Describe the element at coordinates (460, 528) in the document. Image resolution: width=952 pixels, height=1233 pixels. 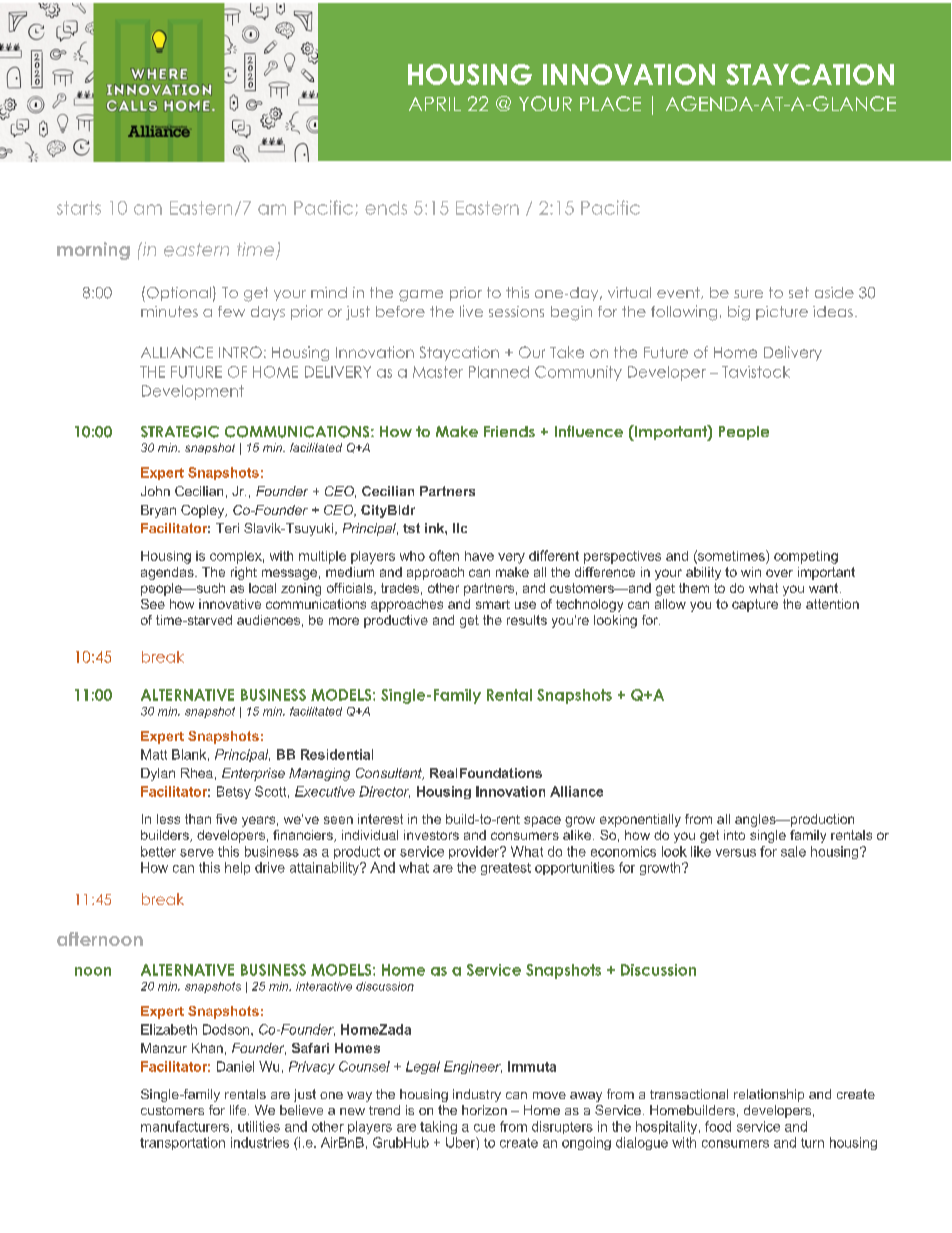
I see `llc` at that location.
